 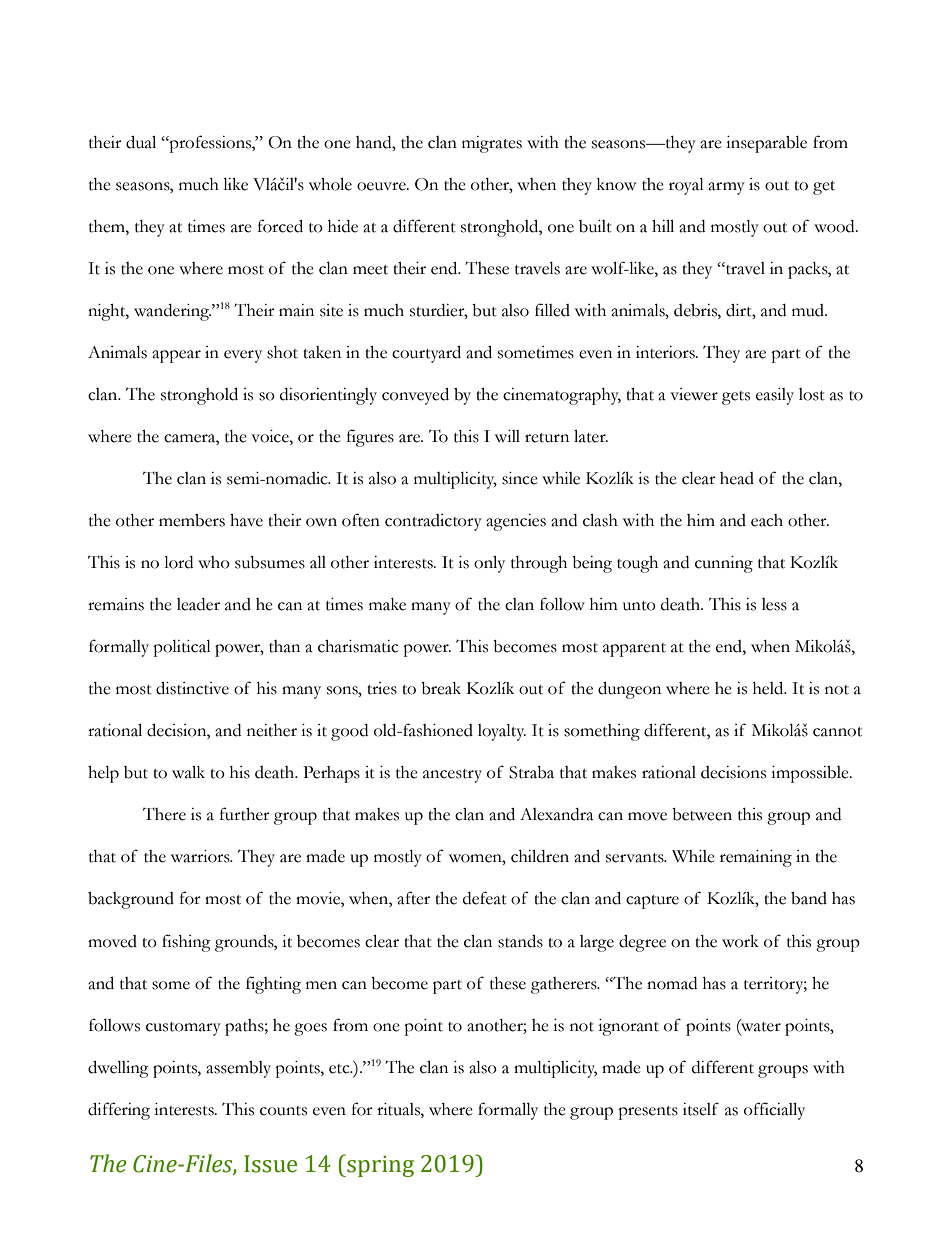 What do you see at coordinates (736, 398) in the screenshot?
I see `gets` at bounding box center [736, 398].
